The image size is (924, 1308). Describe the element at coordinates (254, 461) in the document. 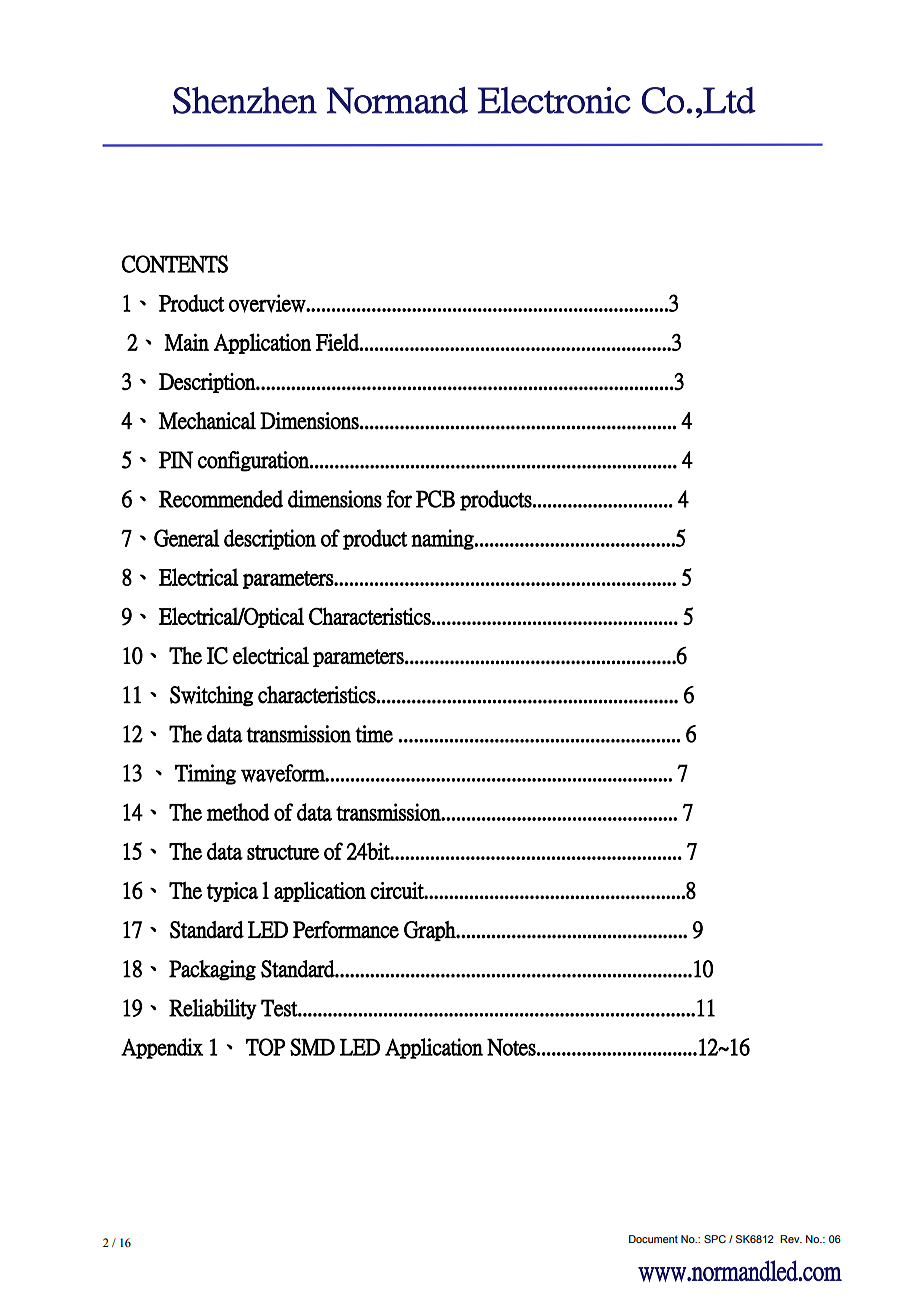

I see `configuration` at that location.
